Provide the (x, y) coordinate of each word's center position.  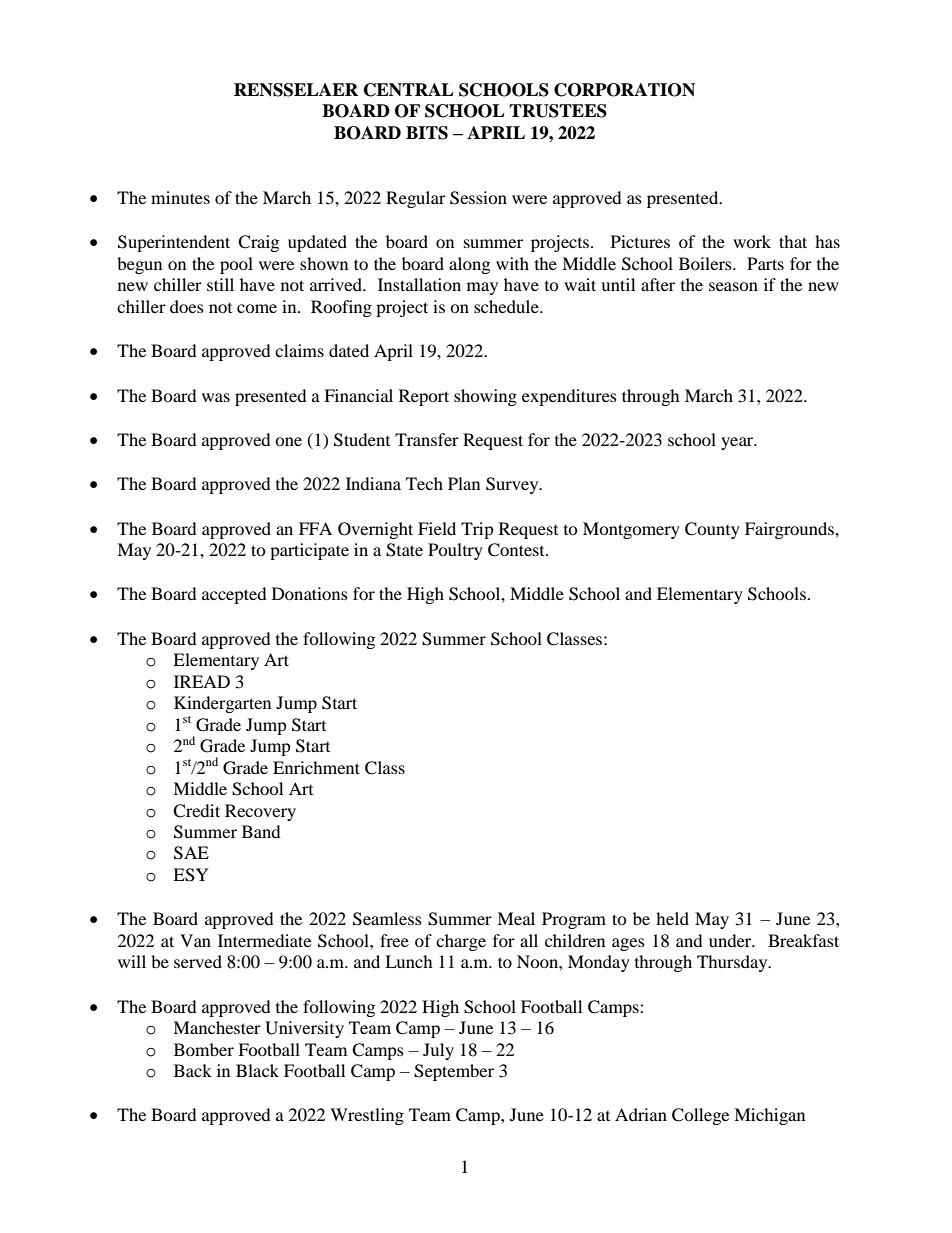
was (216, 397)
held (672, 918)
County (712, 530)
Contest (517, 550)
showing (485, 397)
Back (193, 1070)
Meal (516, 918)
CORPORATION (624, 90)
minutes (180, 197)
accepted (234, 595)
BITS (427, 133)
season (733, 286)
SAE (191, 853)
